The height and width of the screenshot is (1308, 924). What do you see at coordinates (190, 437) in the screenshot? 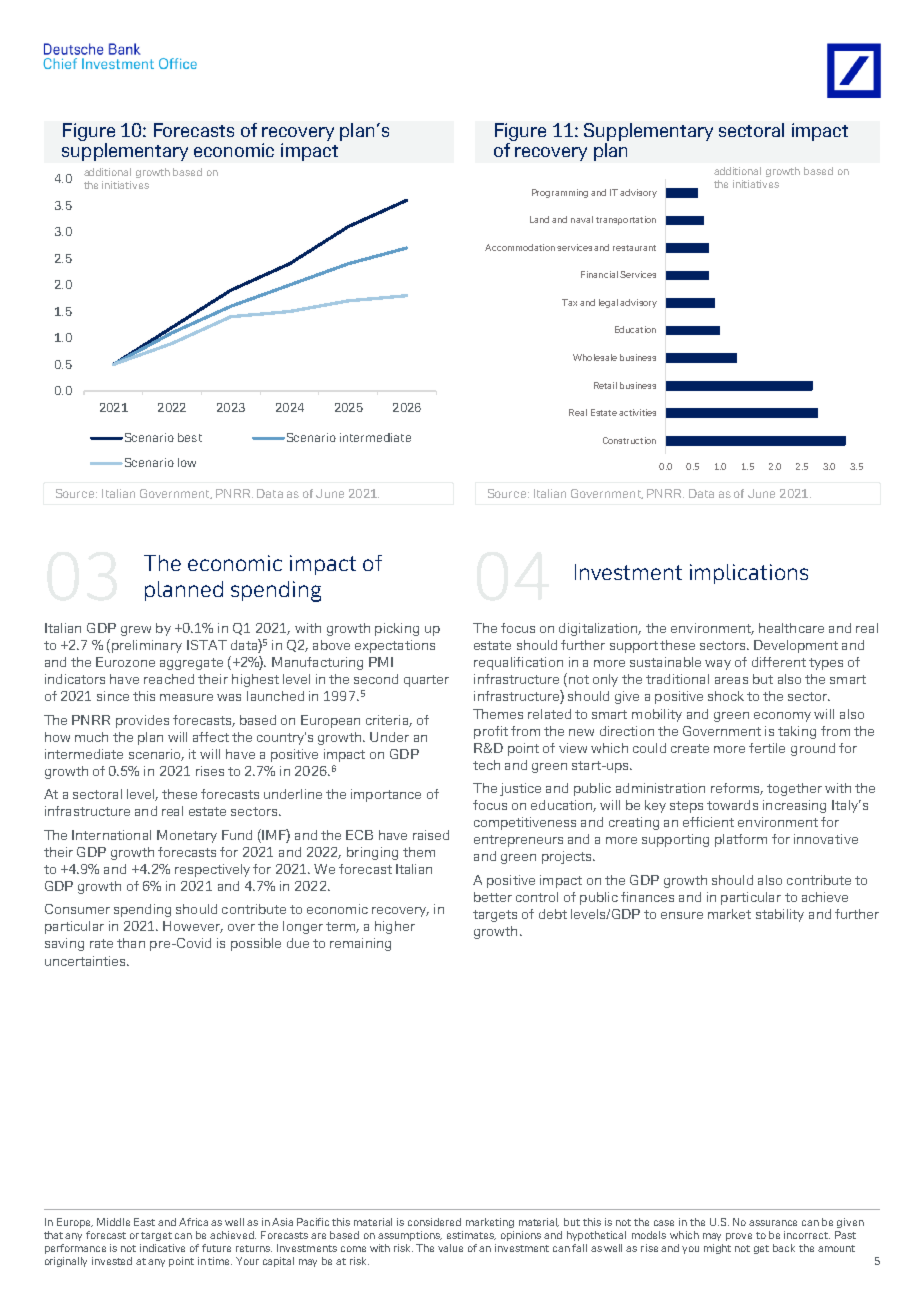
I see `best` at bounding box center [190, 437].
